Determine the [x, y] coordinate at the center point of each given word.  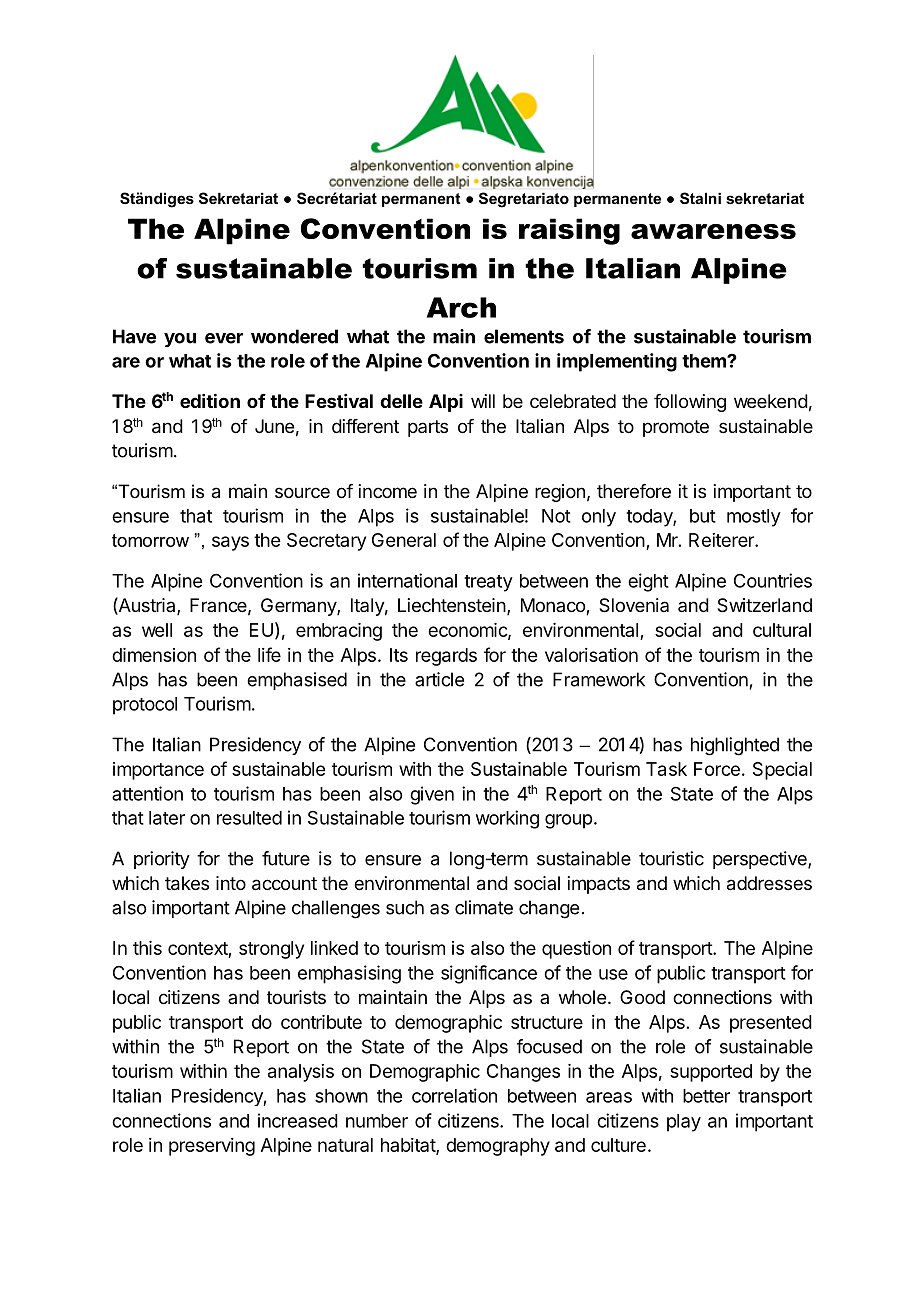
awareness [713, 231]
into [231, 883]
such [405, 907]
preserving [212, 1147]
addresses [769, 883]
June [274, 426]
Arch [461, 307]
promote [676, 428]
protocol [145, 706]
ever [224, 338]
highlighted [735, 746]
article [439, 679]
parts [428, 428]
